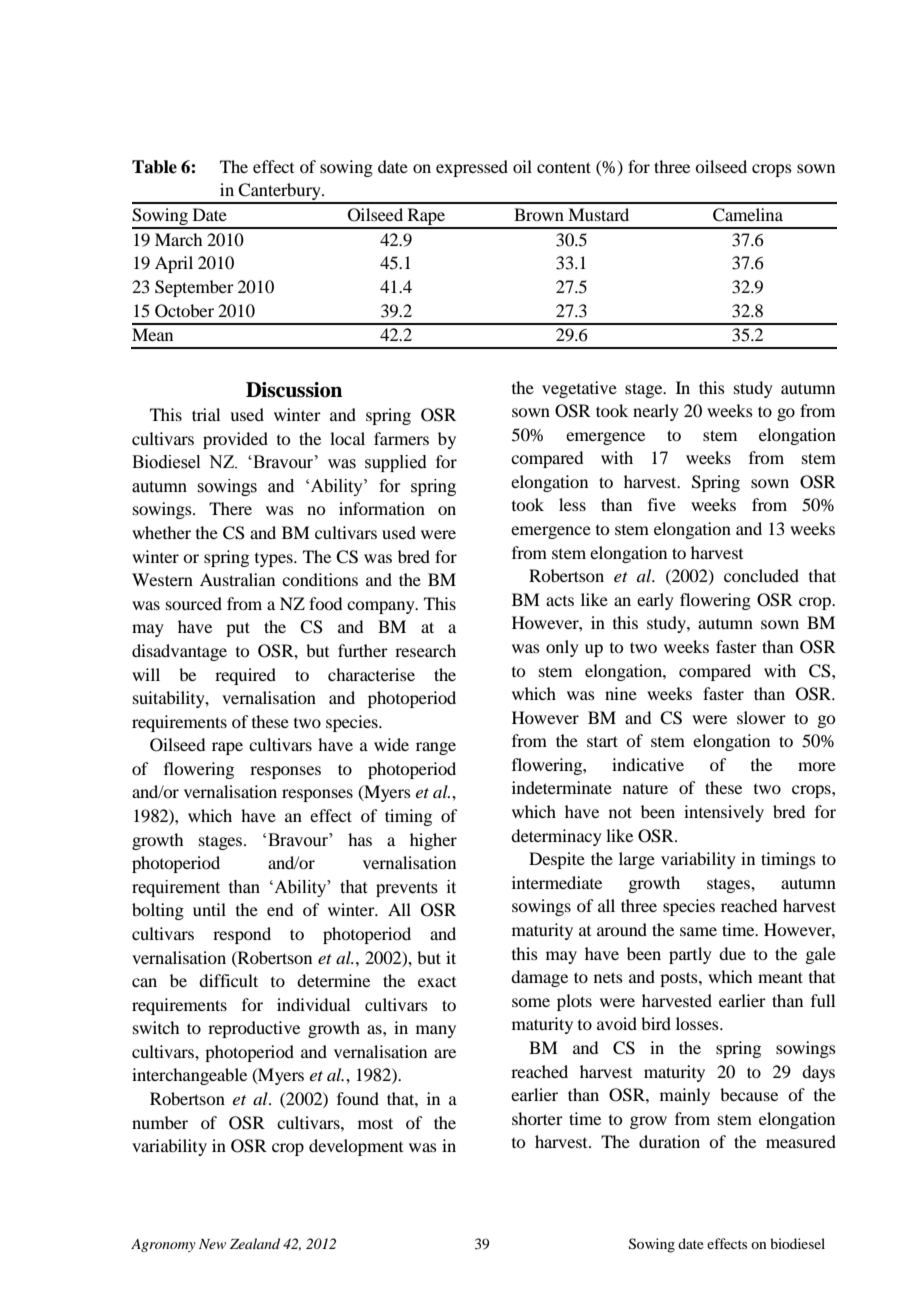  I want to click on until, so click(209, 909).
